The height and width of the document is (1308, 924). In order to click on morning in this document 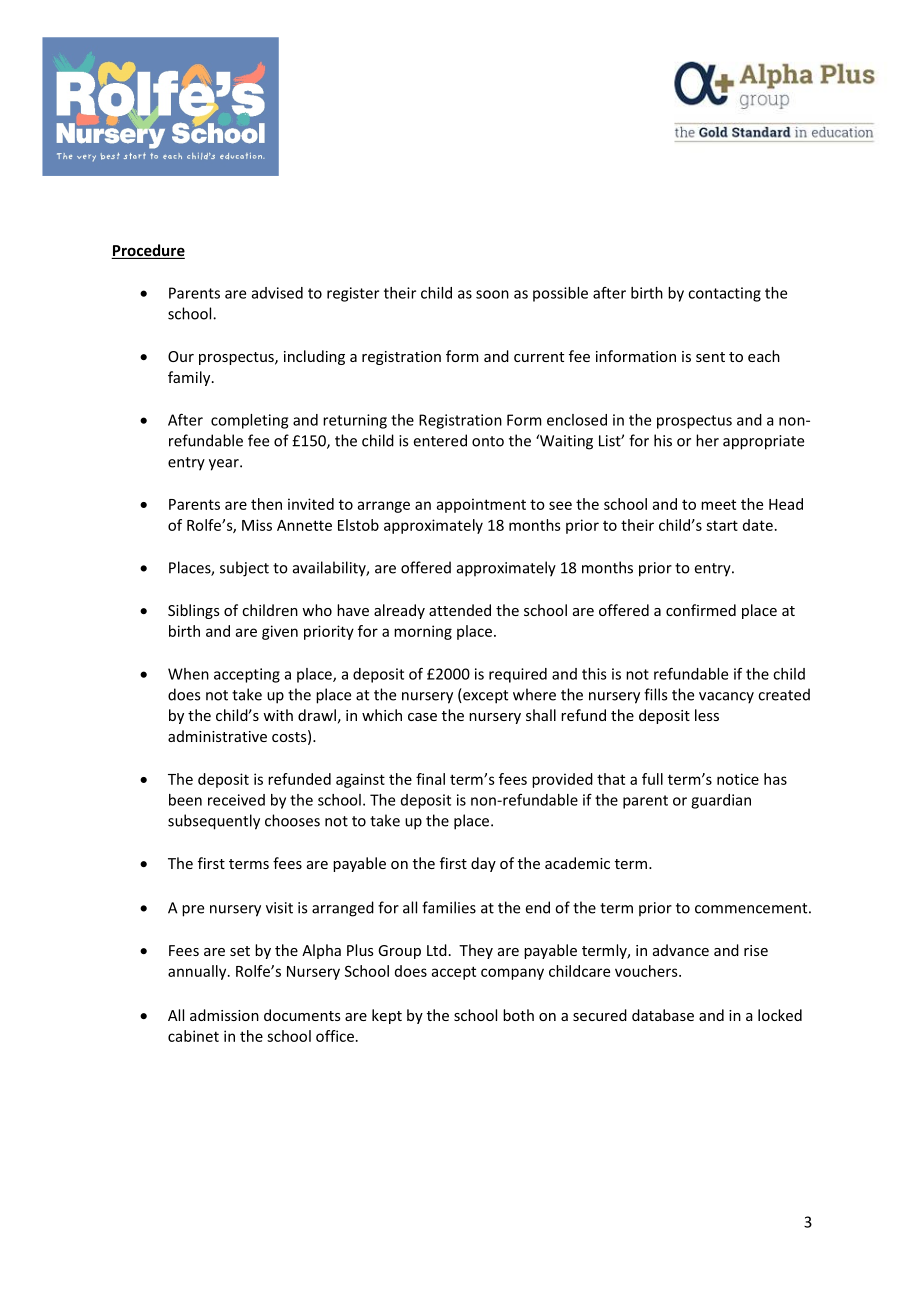, I will do `click(423, 632)`.
